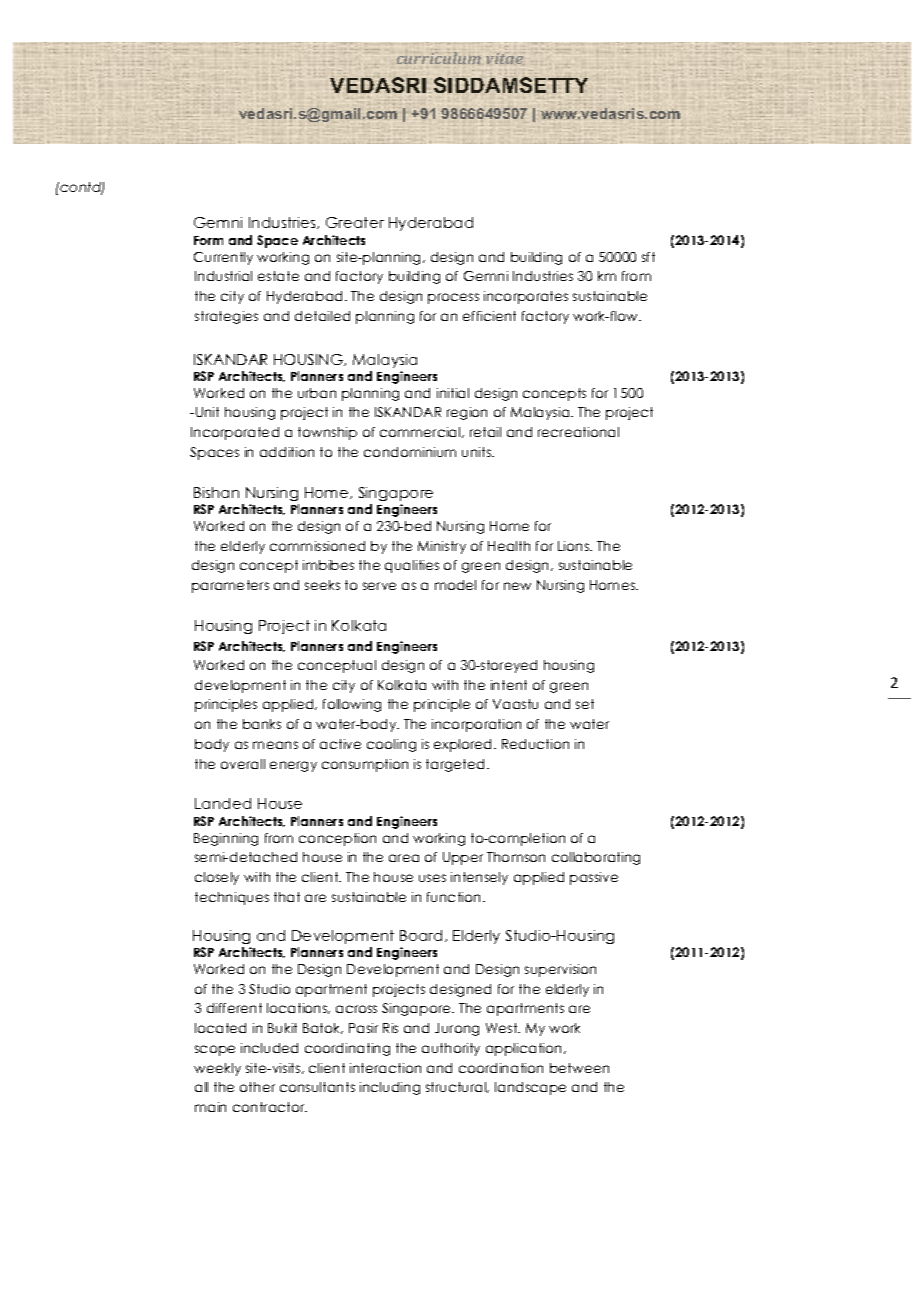  What do you see at coordinates (404, 858) in the document?
I see `area` at bounding box center [404, 858].
